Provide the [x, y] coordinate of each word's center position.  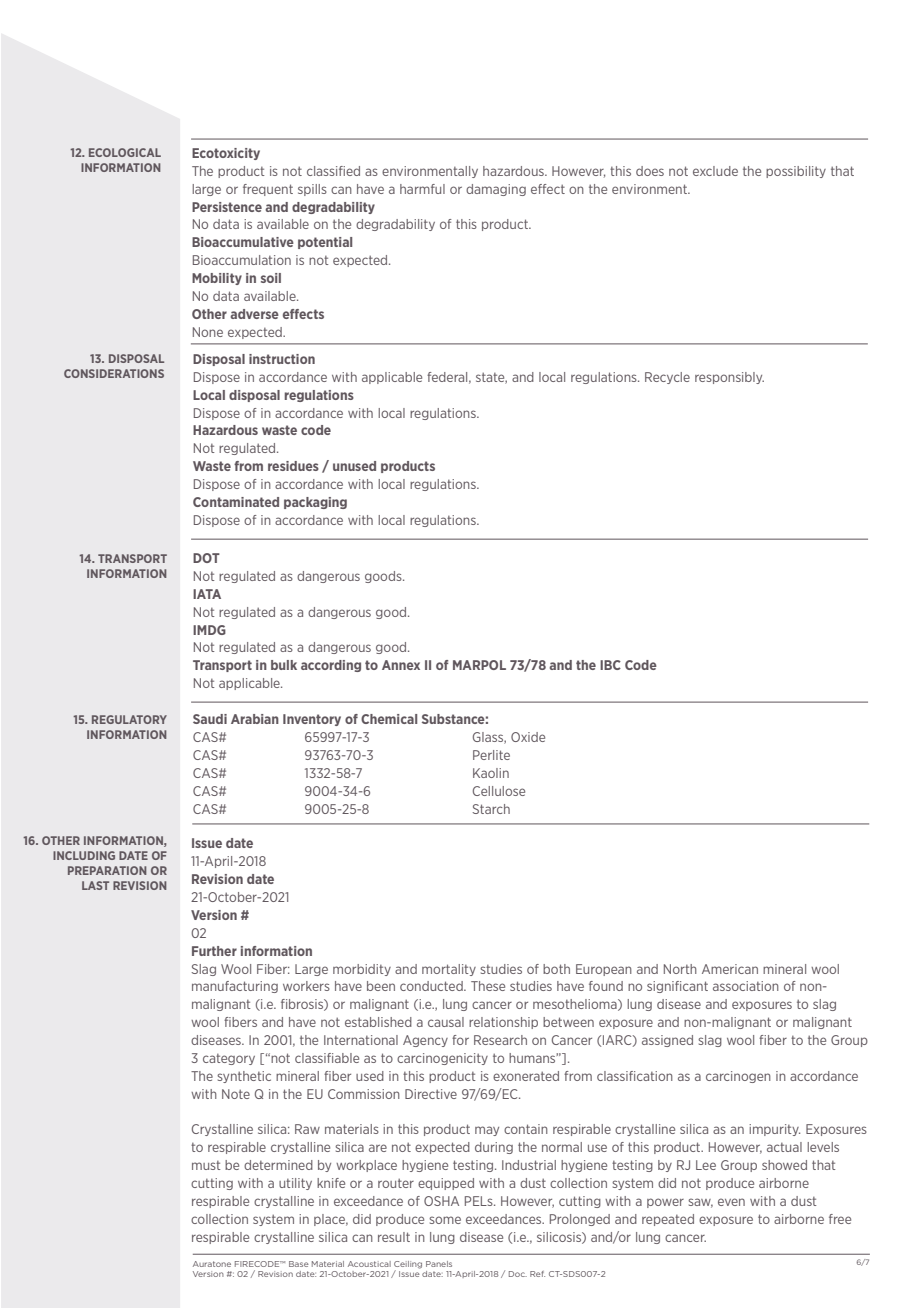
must [206, 1165]
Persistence [227, 207]
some [445, 1220]
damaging [496, 190]
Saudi [210, 719]
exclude [715, 171]
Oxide [528, 737]
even [731, 1202]
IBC [610, 665]
